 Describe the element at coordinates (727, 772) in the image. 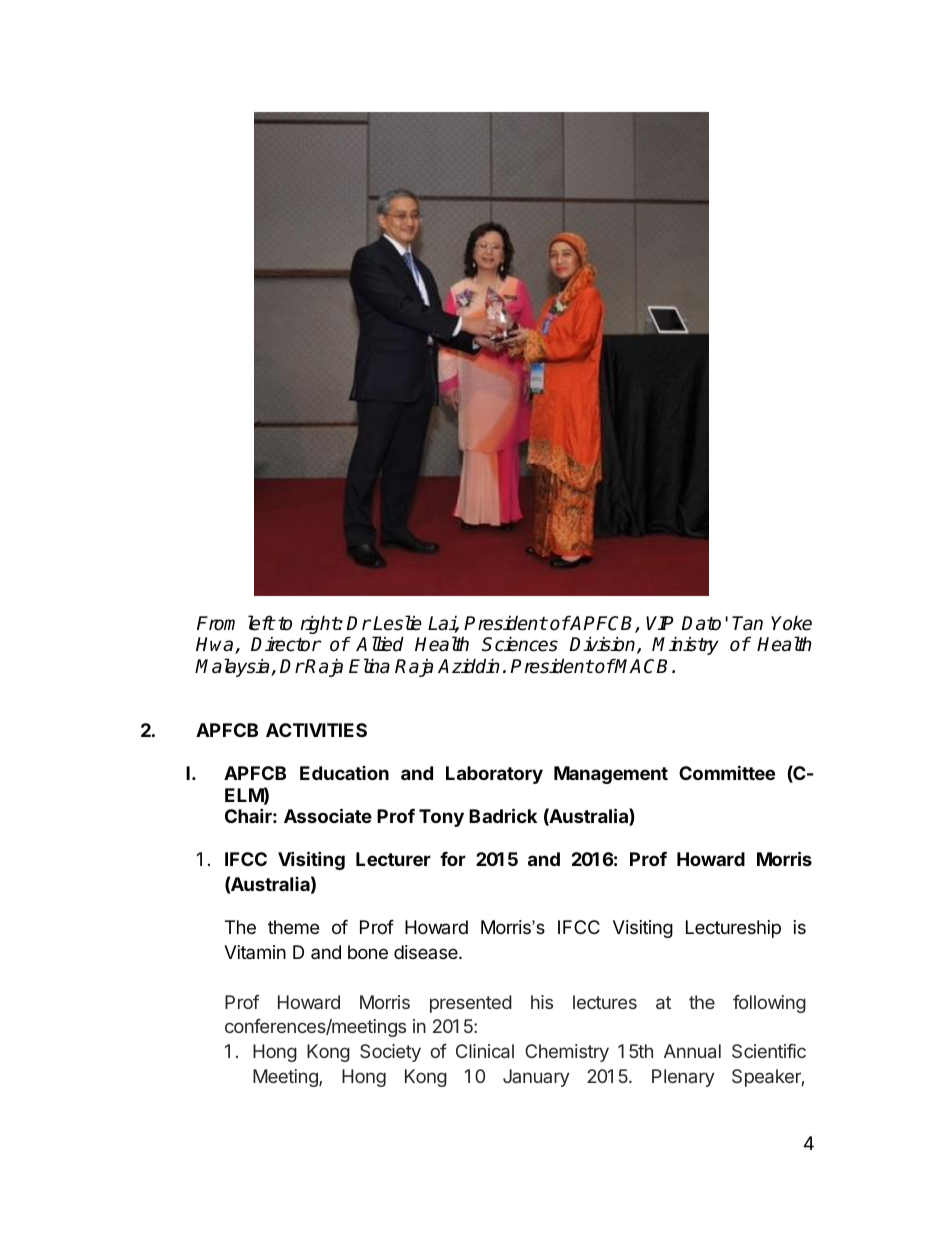

I see `Committee` at that location.
